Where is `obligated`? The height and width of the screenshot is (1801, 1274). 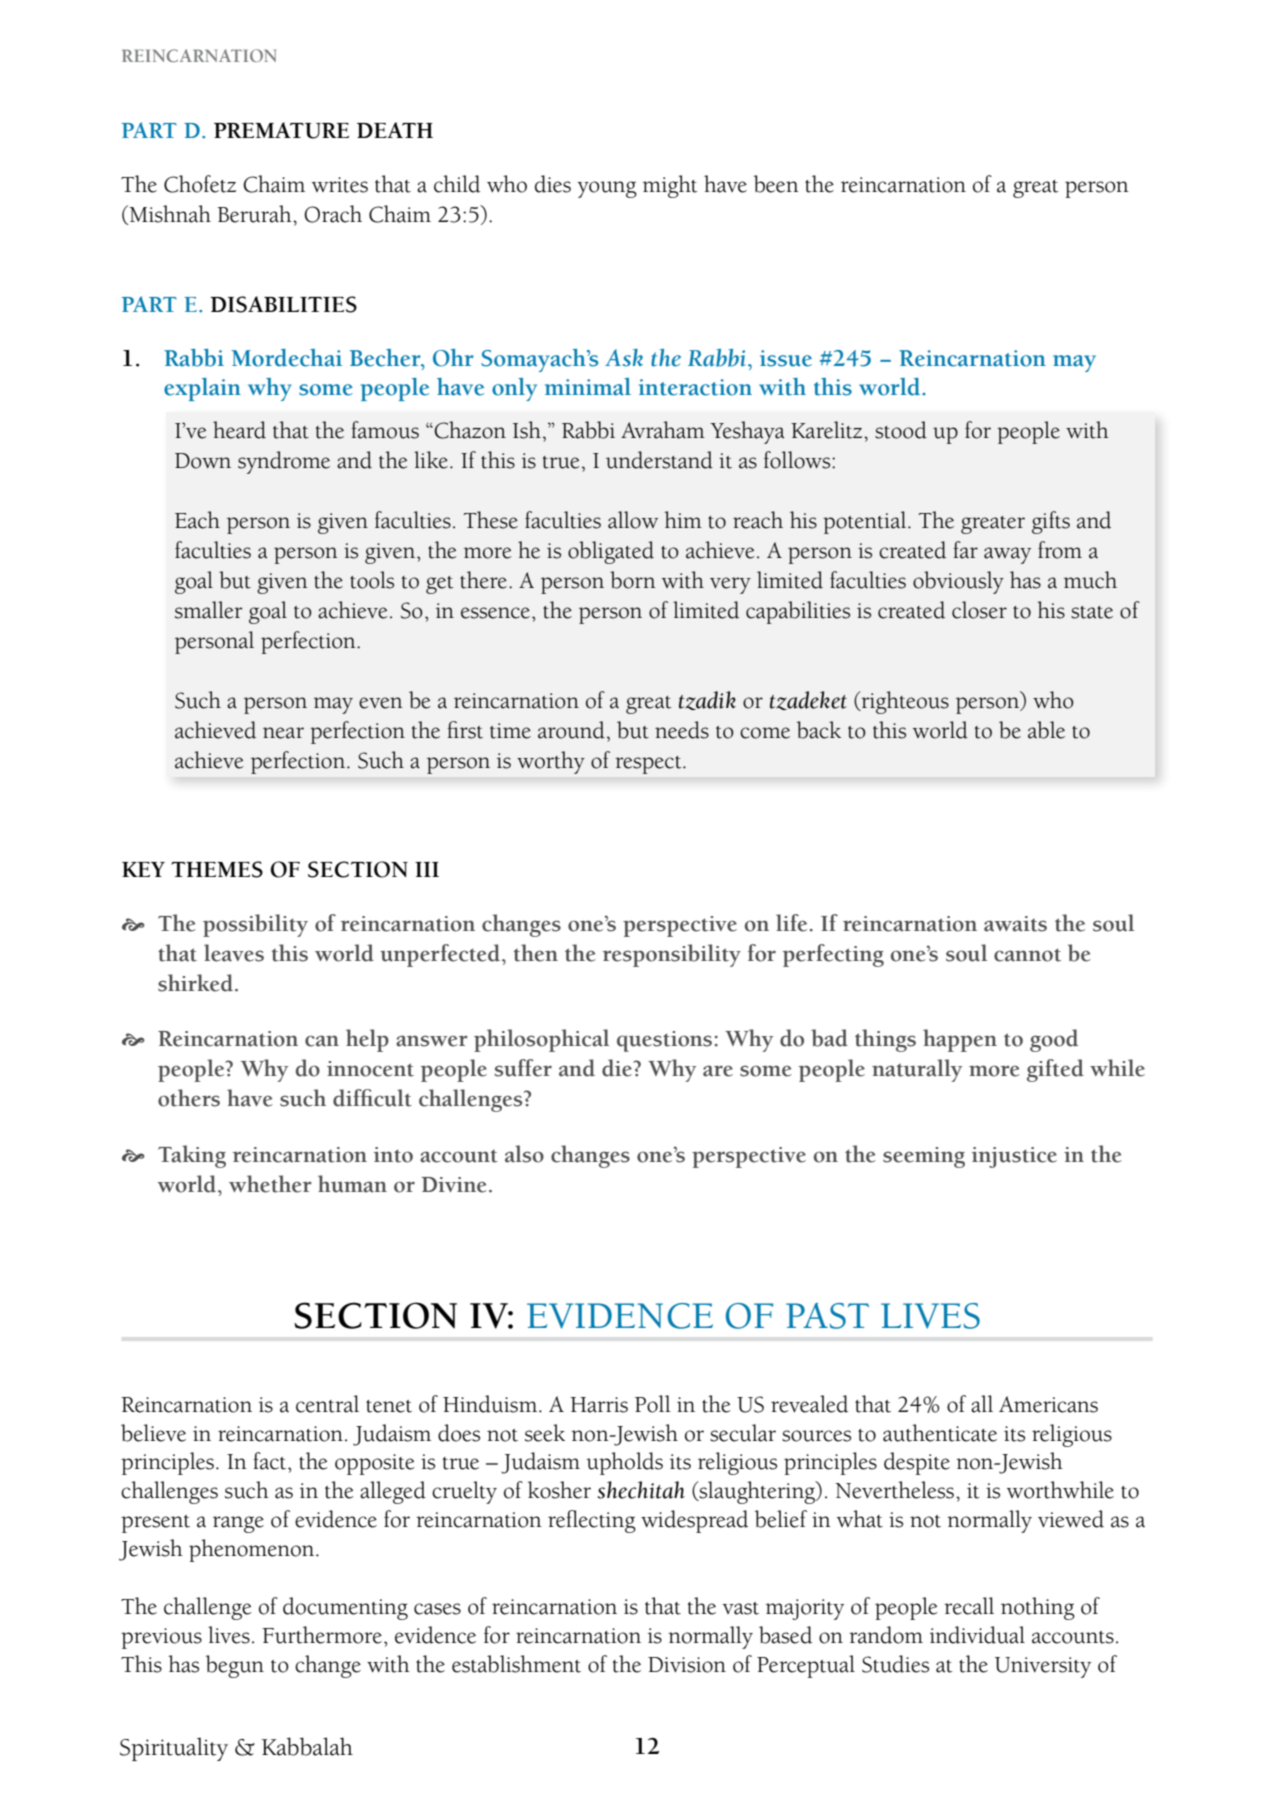
obligated is located at coordinates (611, 552).
